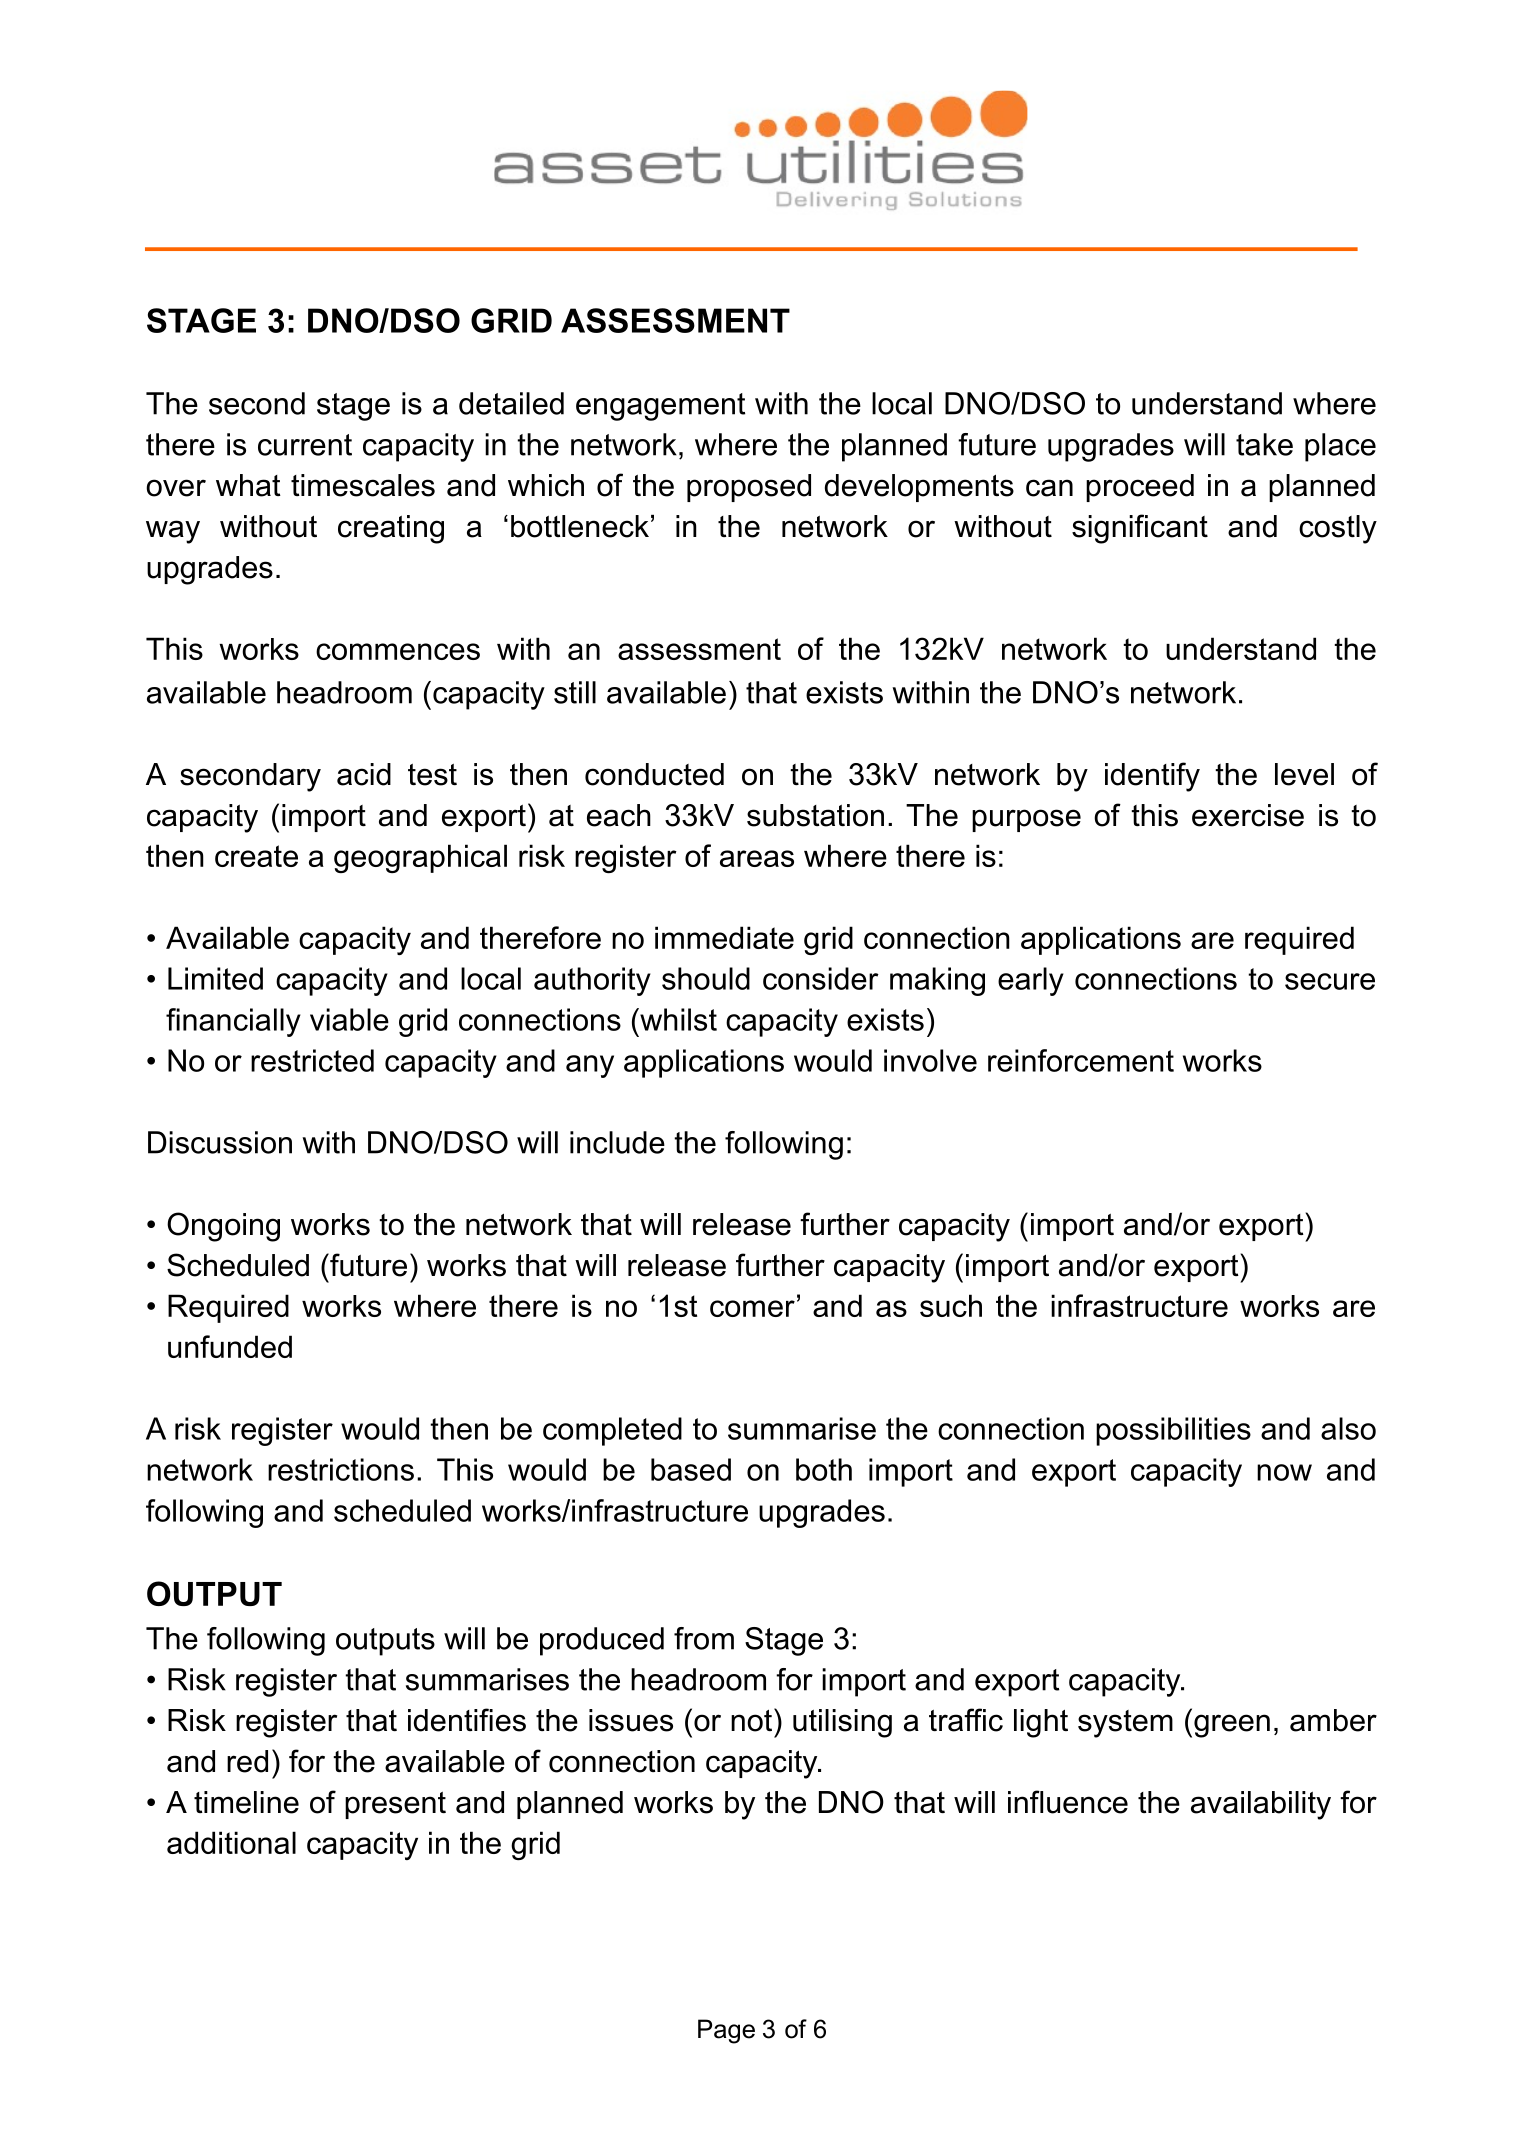 This screenshot has width=1521, height=2153. I want to click on restrictions, so click(341, 1469).
